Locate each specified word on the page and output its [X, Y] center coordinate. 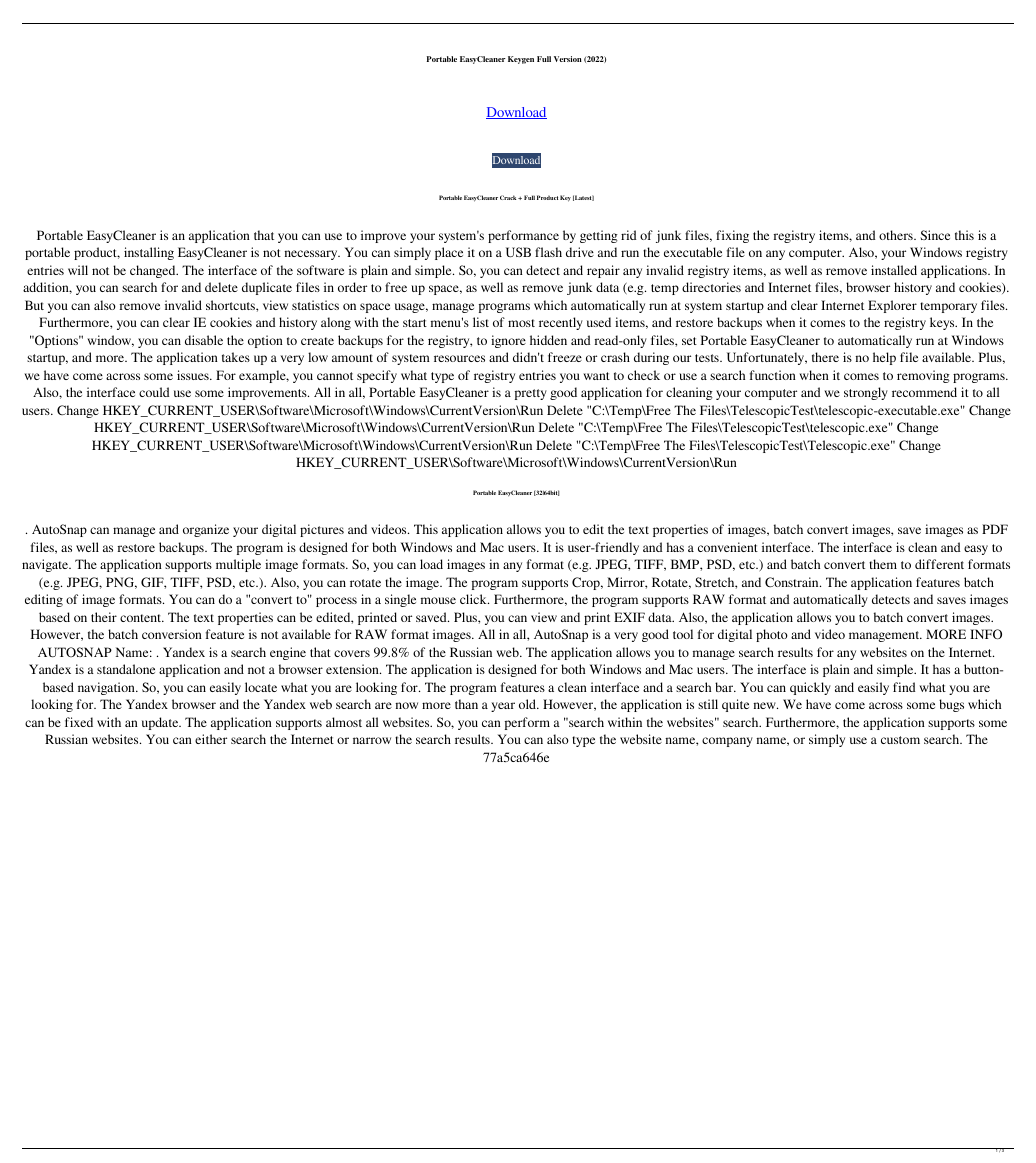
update [161, 723]
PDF [995, 529]
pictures [322, 530]
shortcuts [231, 305]
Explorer [892, 306]
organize [206, 530]
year [503, 707]
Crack [509, 197]
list [481, 322]
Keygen [521, 60]
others [897, 235]
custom [900, 740]
